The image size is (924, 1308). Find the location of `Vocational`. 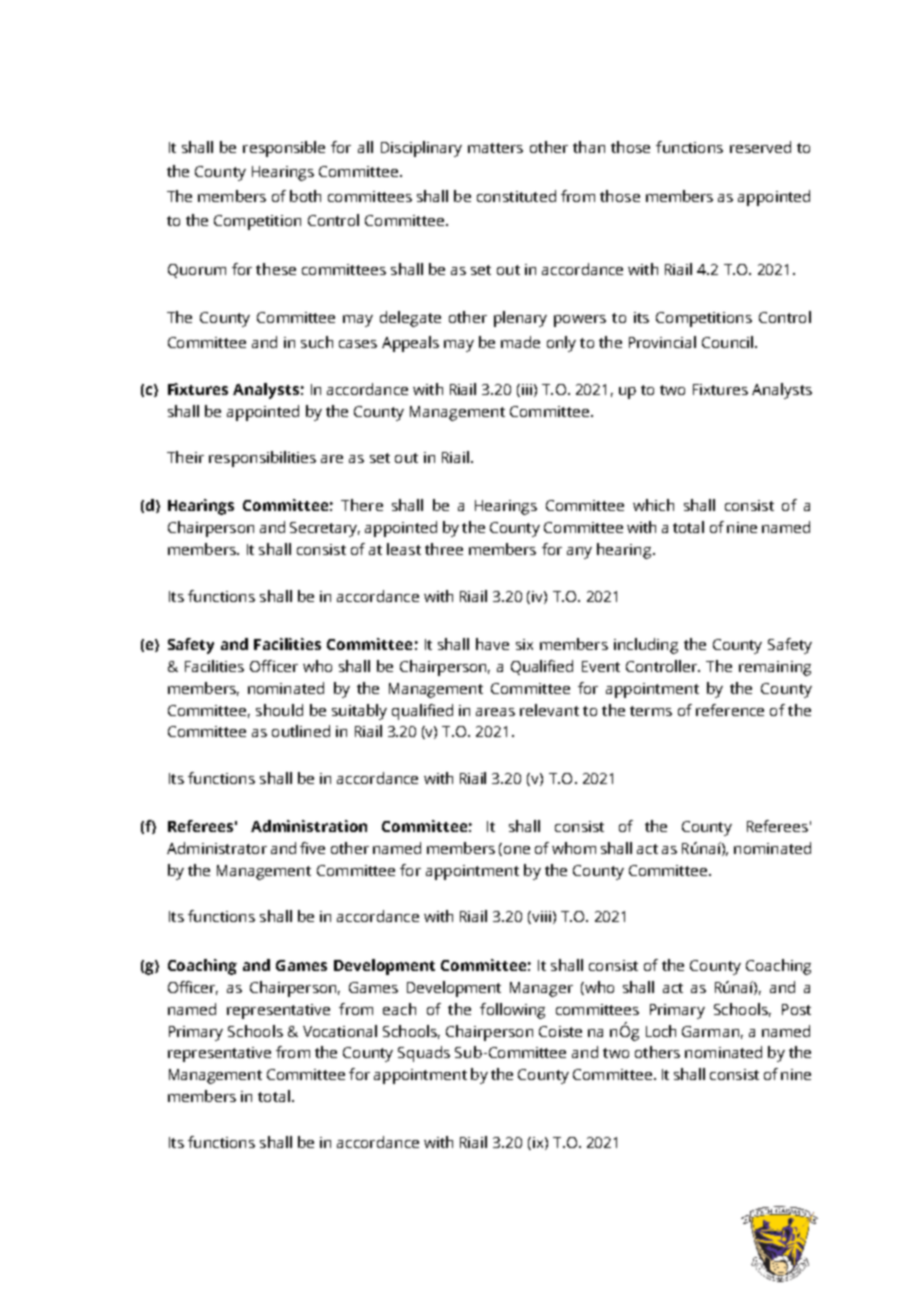

Vocational is located at coordinates (340, 1031).
